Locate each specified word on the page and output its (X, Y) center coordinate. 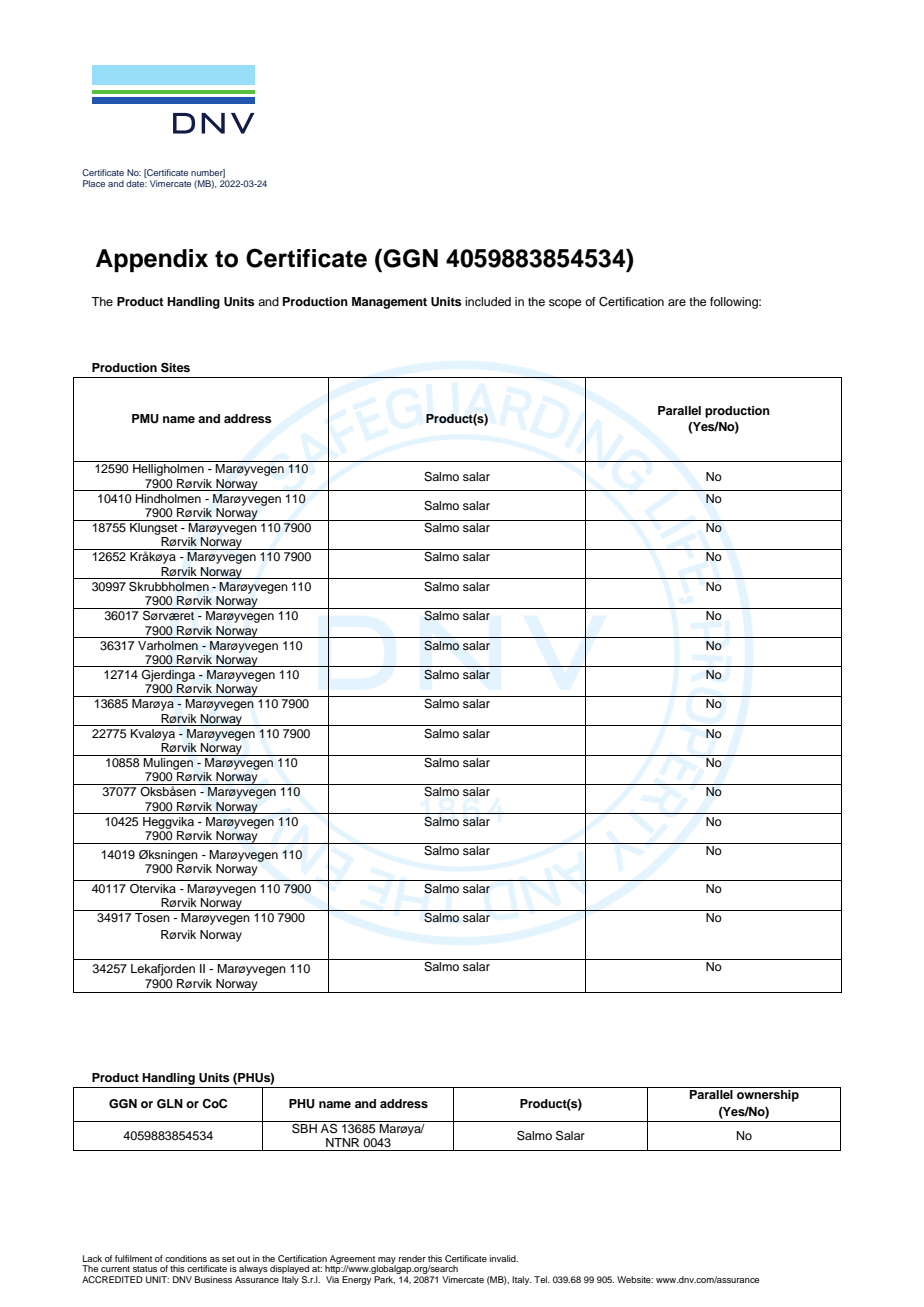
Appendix (152, 260)
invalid (504, 1258)
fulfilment (133, 1258)
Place (94, 183)
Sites (175, 368)
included (488, 301)
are (677, 302)
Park (384, 1280)
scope (565, 304)
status (145, 1269)
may (386, 1261)
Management (389, 303)
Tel (541, 1279)
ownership (768, 1096)
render (412, 1258)
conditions (186, 1258)
